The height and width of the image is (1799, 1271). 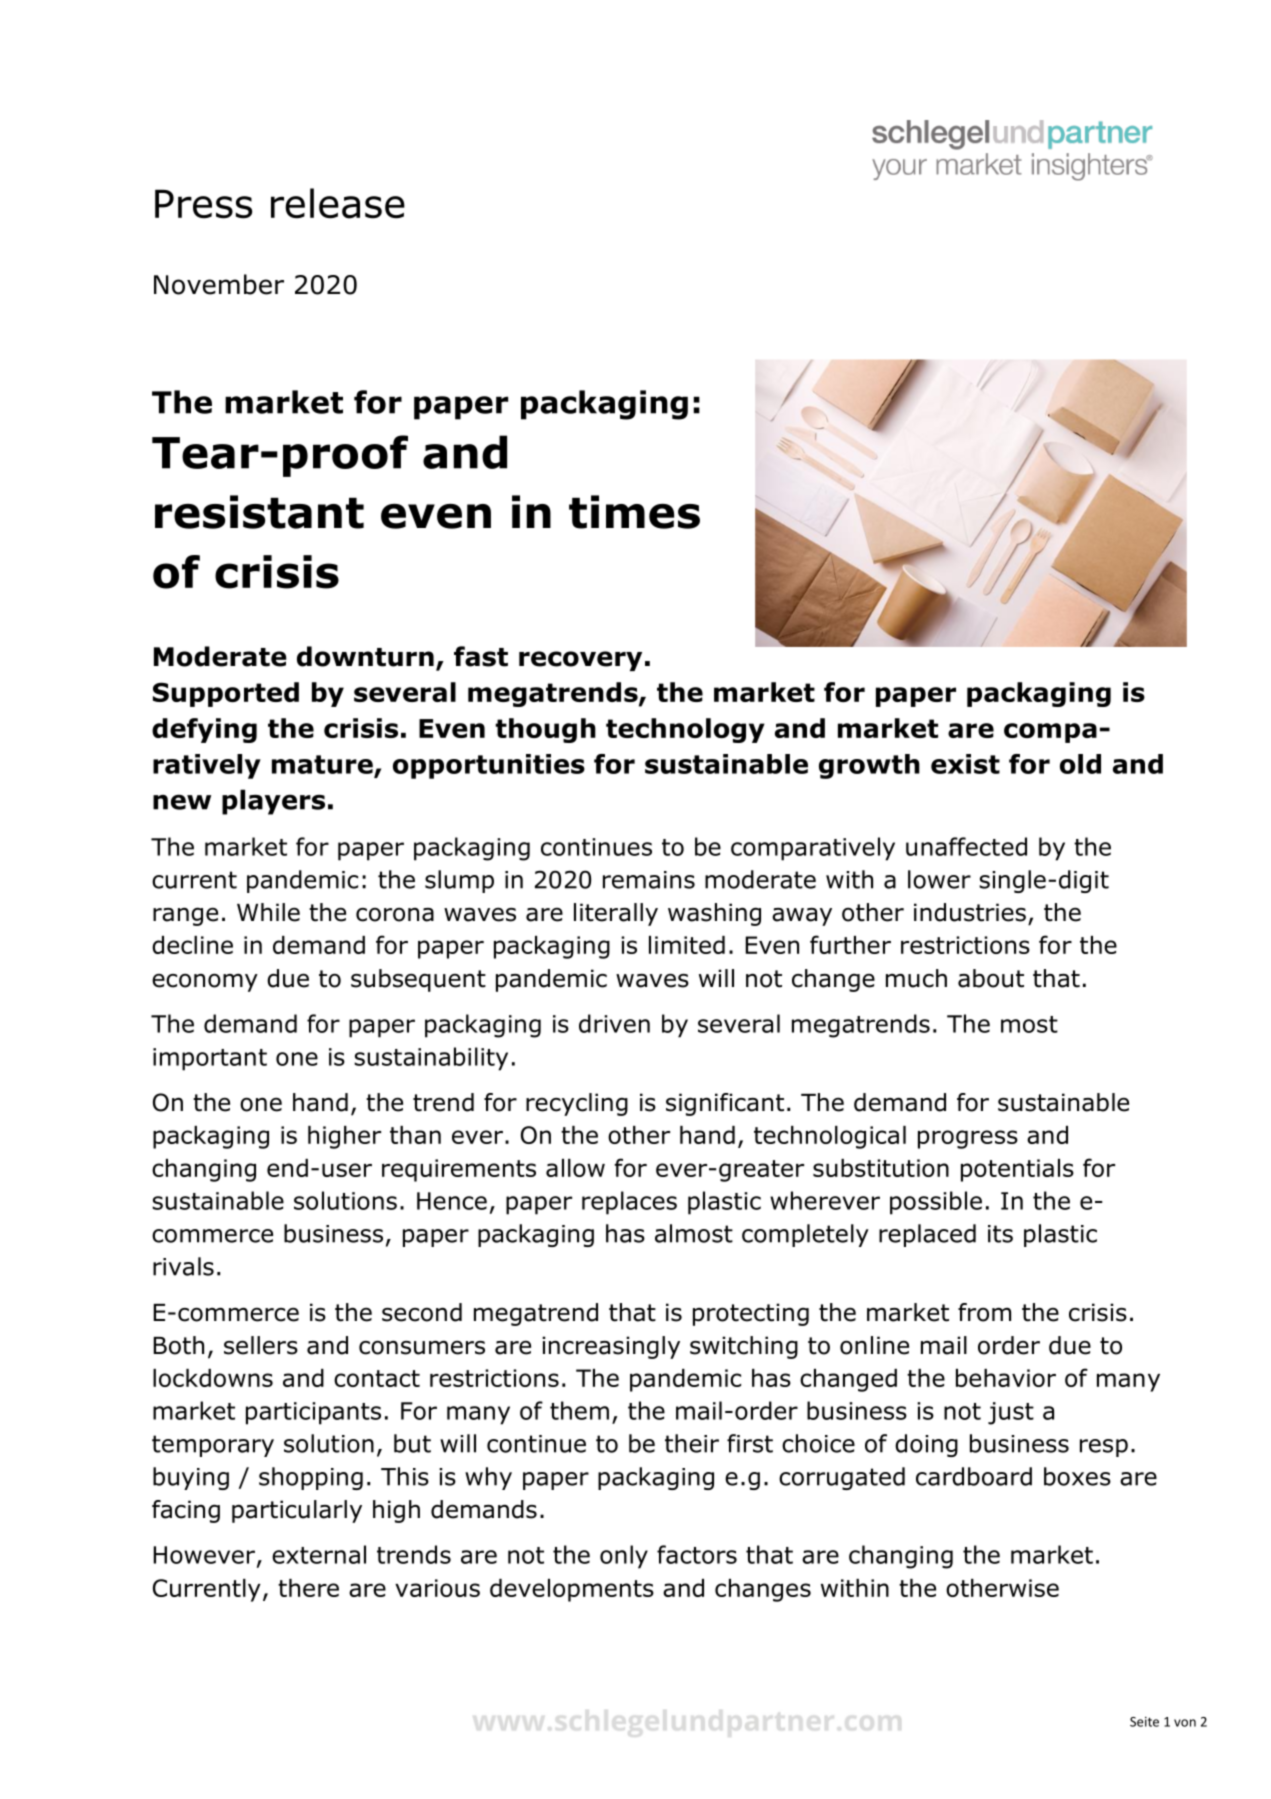 I want to click on Seite, so click(x=1144, y=1722).
